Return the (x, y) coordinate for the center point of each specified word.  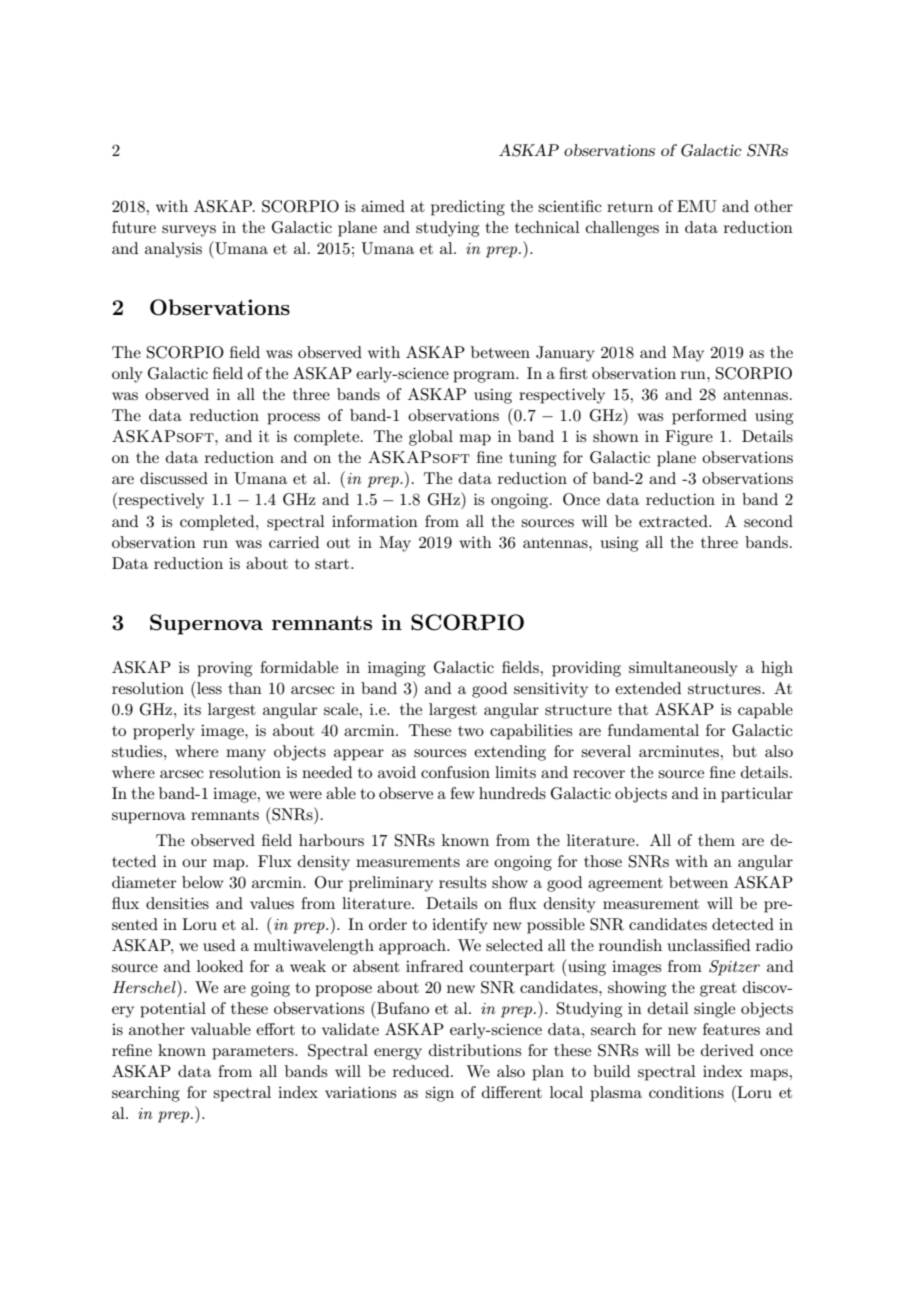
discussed (174, 478)
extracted (674, 521)
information (375, 521)
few (462, 793)
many (246, 755)
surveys (189, 231)
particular (757, 795)
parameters (254, 1053)
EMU (697, 206)
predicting (468, 208)
